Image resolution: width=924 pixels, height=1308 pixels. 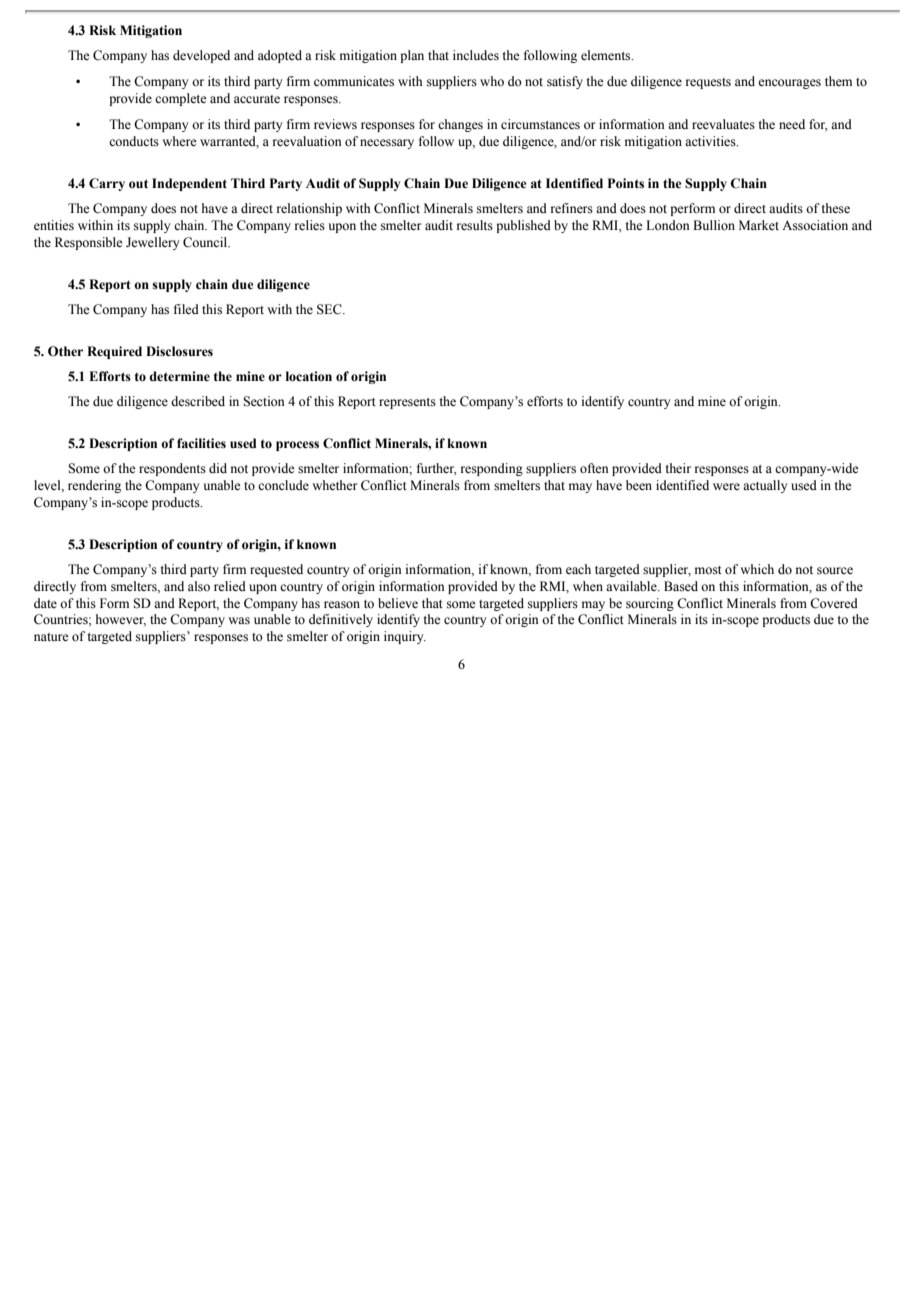 I want to click on further, so click(x=437, y=469).
